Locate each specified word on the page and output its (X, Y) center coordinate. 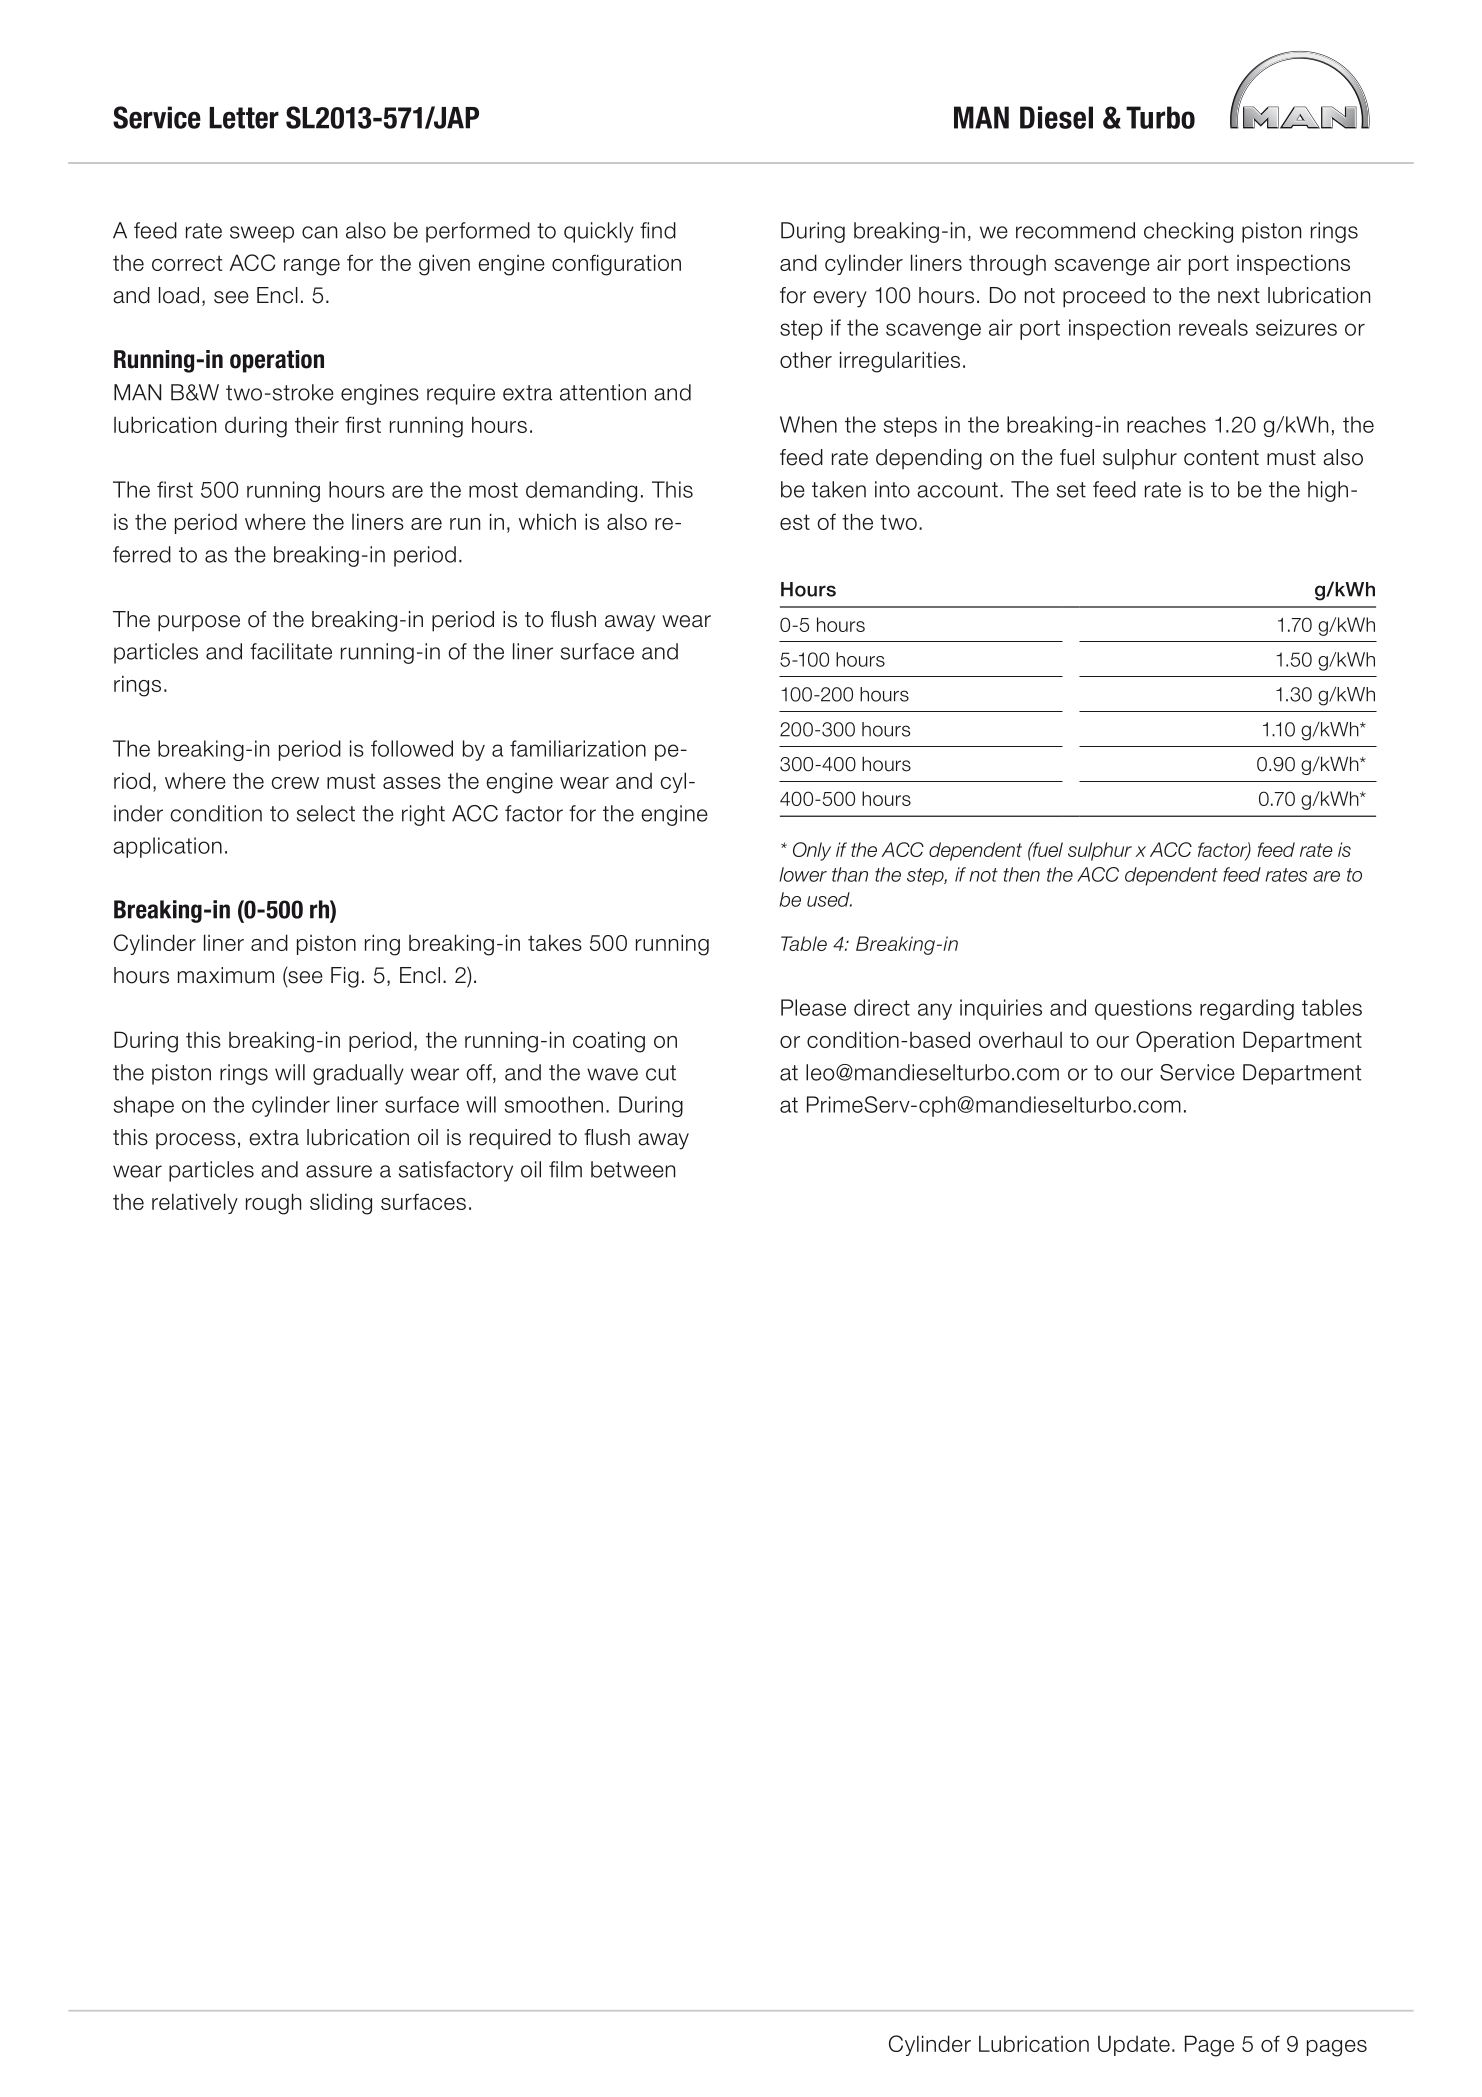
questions (1143, 1009)
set (1071, 490)
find (658, 230)
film (565, 1169)
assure (339, 1171)
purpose (199, 623)
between (633, 1169)
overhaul (1020, 1039)
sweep (262, 234)
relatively (195, 1203)
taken (839, 489)
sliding (341, 1204)
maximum (226, 975)
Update (1134, 2045)
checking (1188, 232)
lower (803, 874)
